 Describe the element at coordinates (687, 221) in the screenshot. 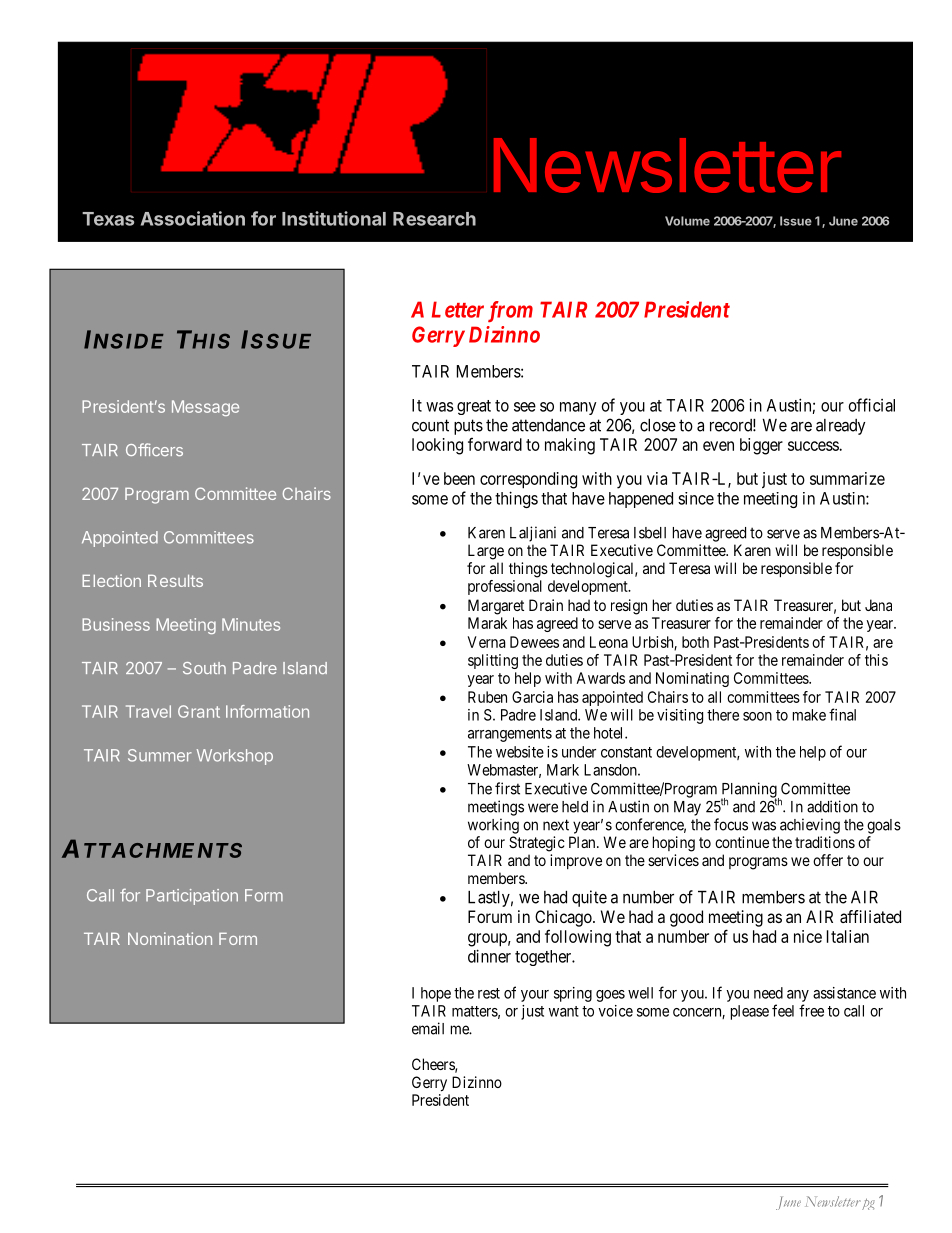

I see `Volume` at that location.
